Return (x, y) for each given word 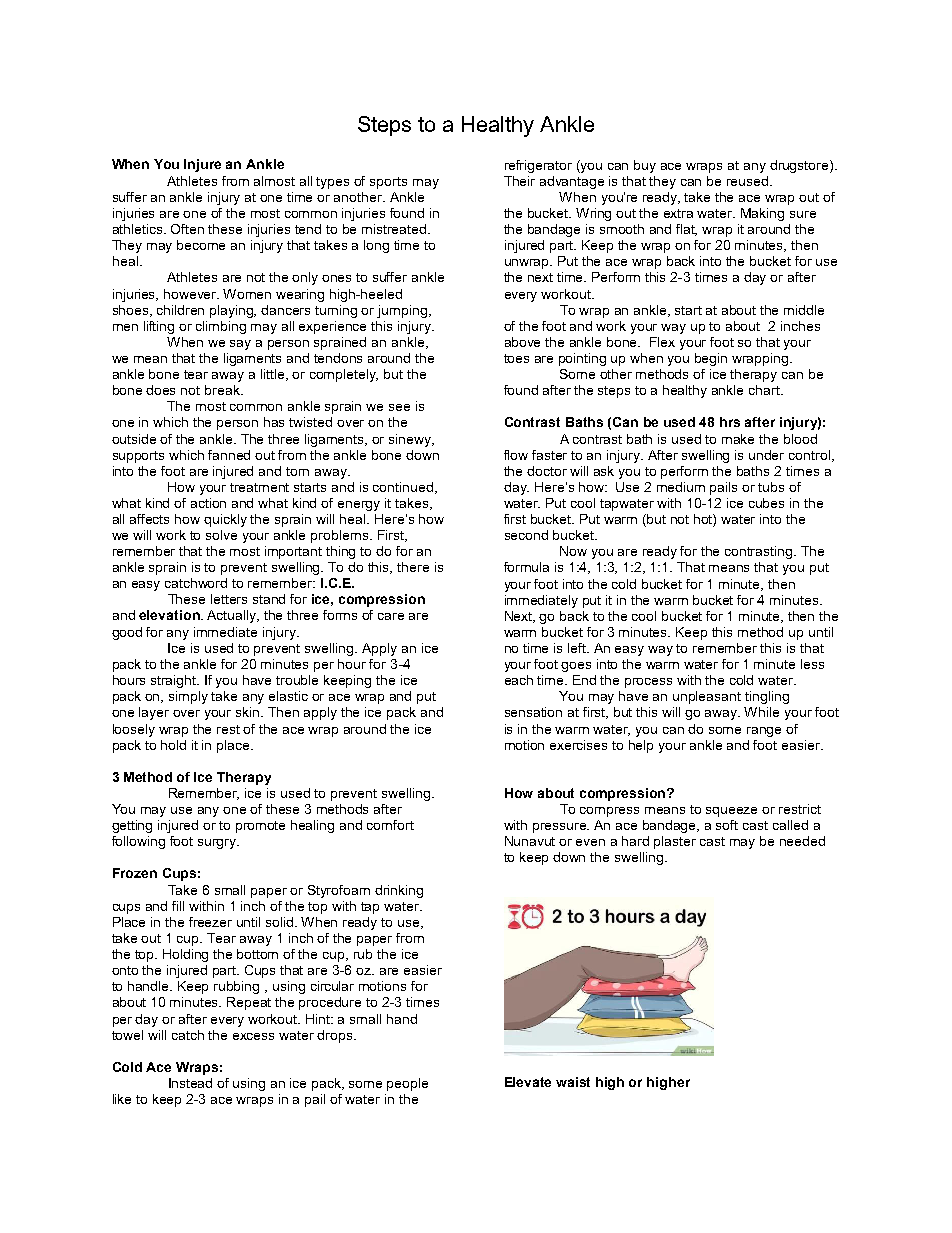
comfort (390, 825)
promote (260, 827)
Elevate (528, 1082)
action (208, 503)
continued (404, 488)
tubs (771, 487)
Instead (190, 1083)
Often (187, 229)
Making (762, 214)
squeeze (731, 812)
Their (519, 181)
